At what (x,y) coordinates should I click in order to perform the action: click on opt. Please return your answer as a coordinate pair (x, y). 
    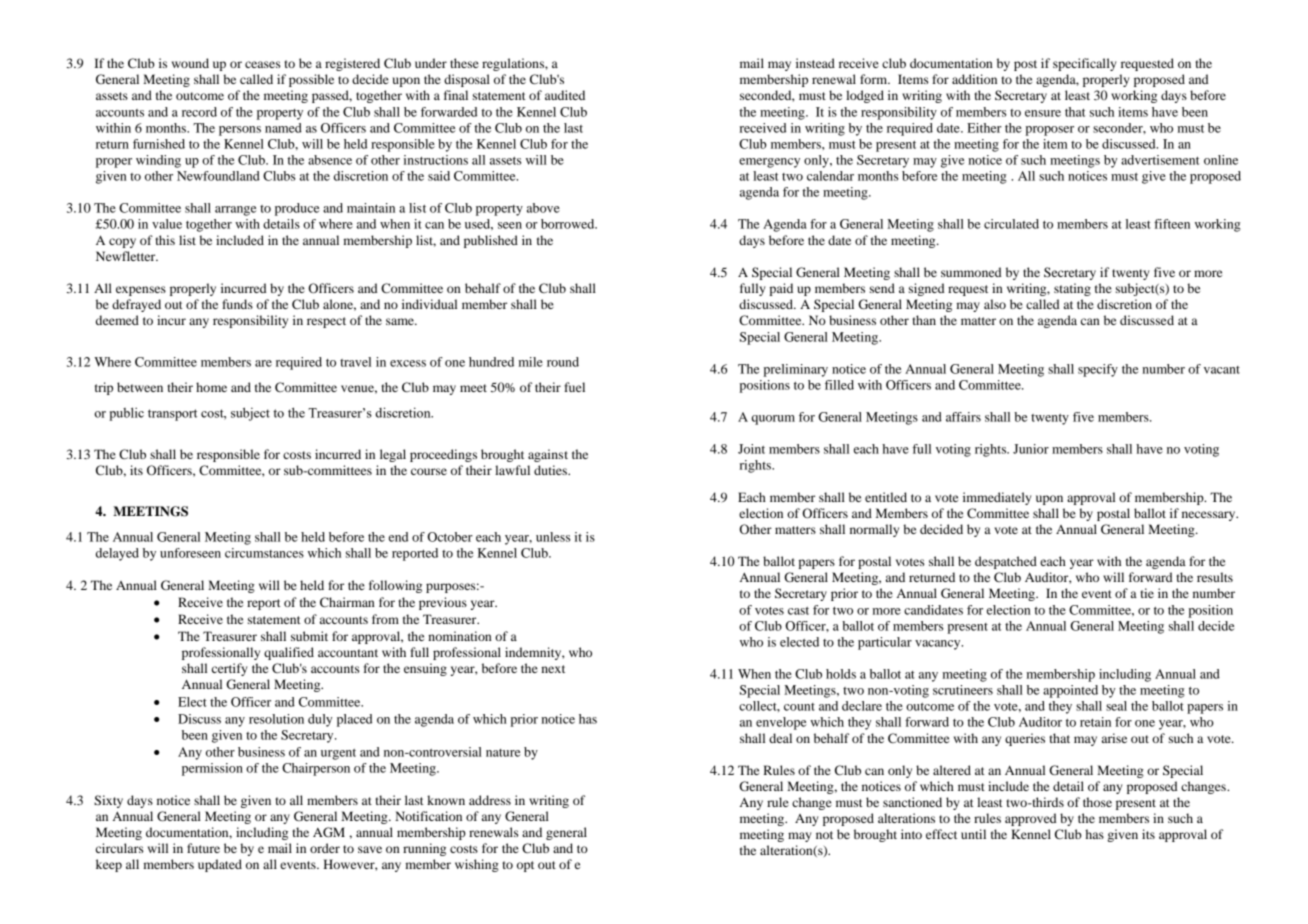
    Looking at the image, I should click on (525, 866).
